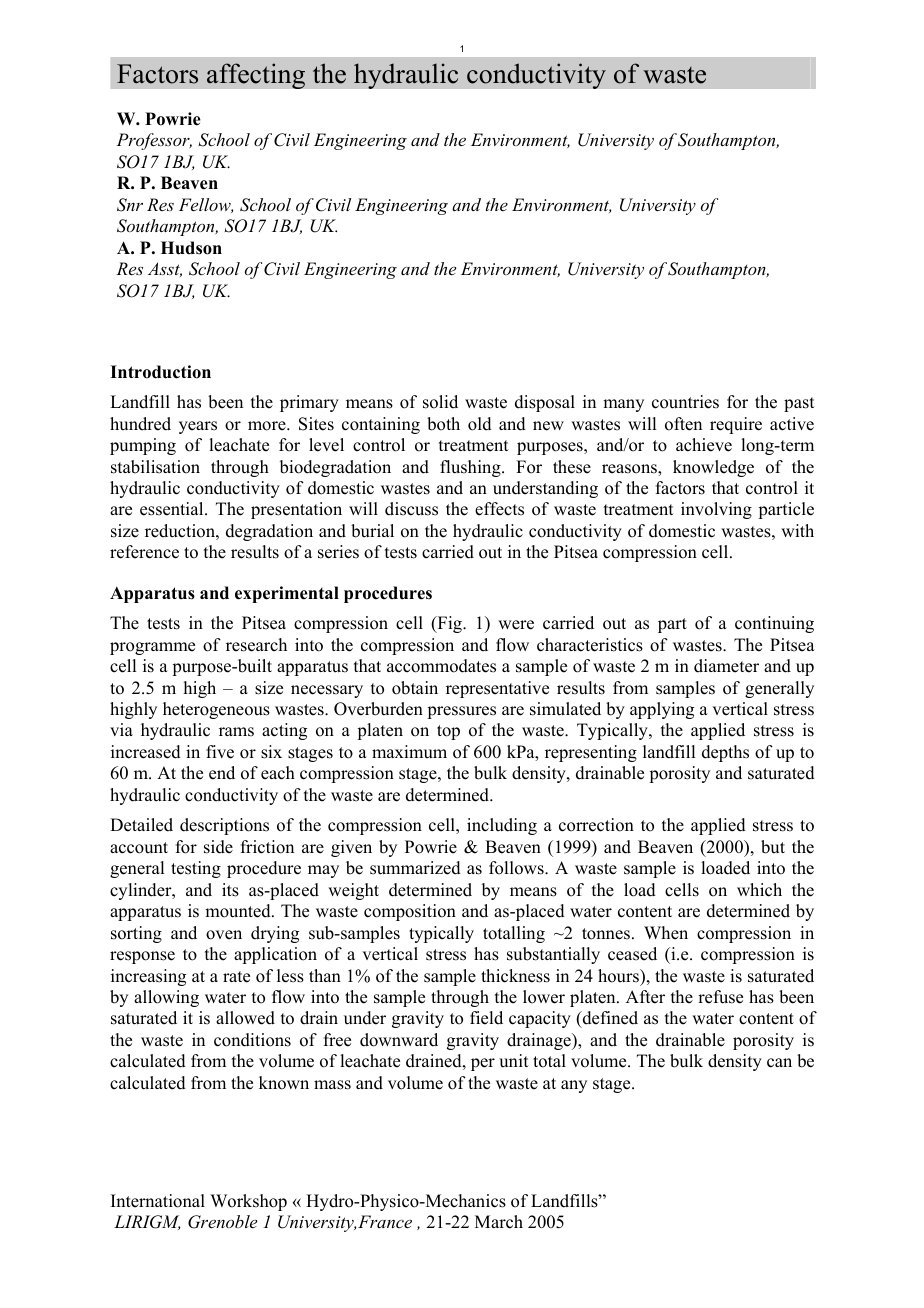 The width and height of the screenshot is (924, 1308). I want to click on Professor, so click(154, 141).
